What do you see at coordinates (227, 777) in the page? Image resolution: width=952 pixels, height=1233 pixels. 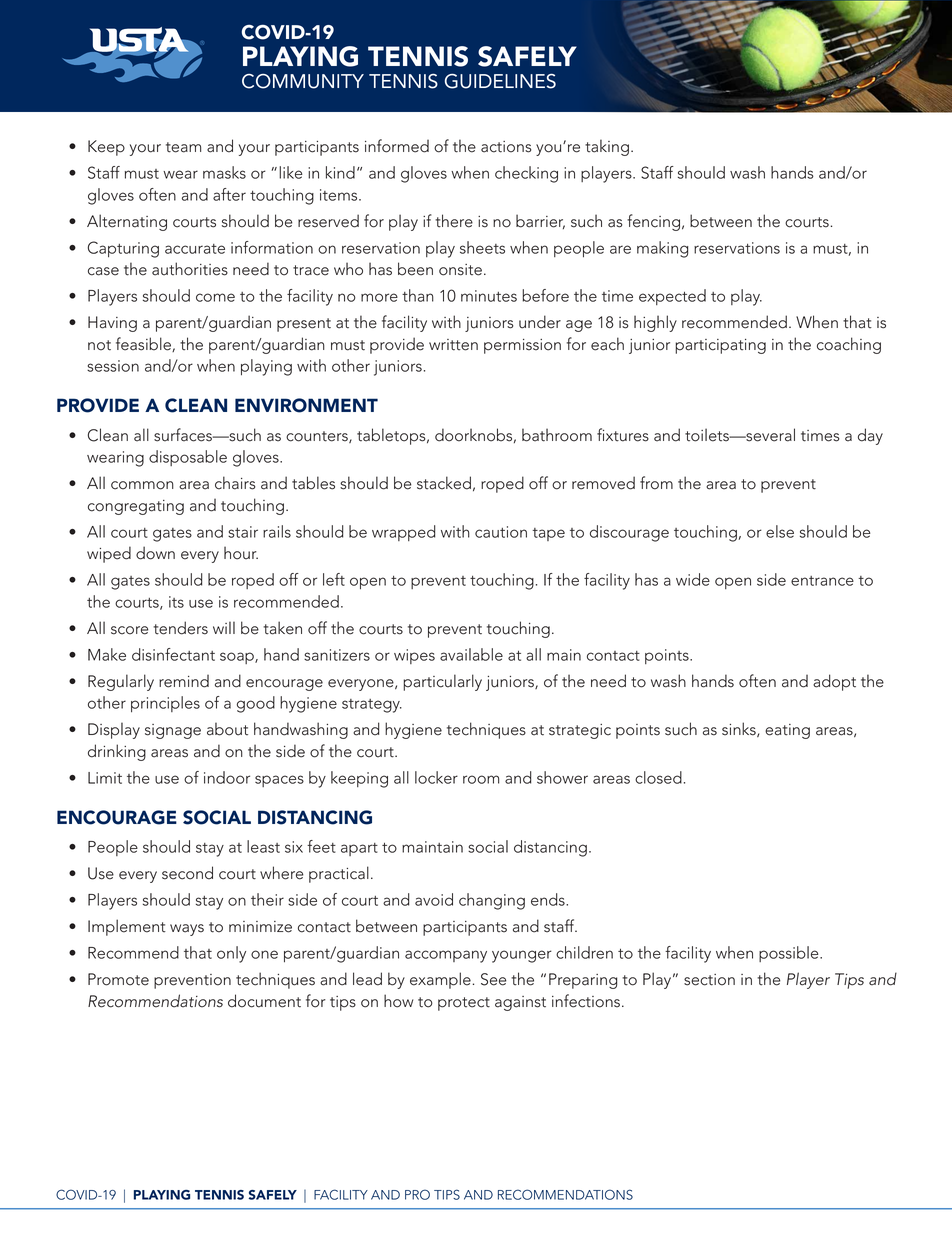 I see `indoor` at bounding box center [227, 777].
